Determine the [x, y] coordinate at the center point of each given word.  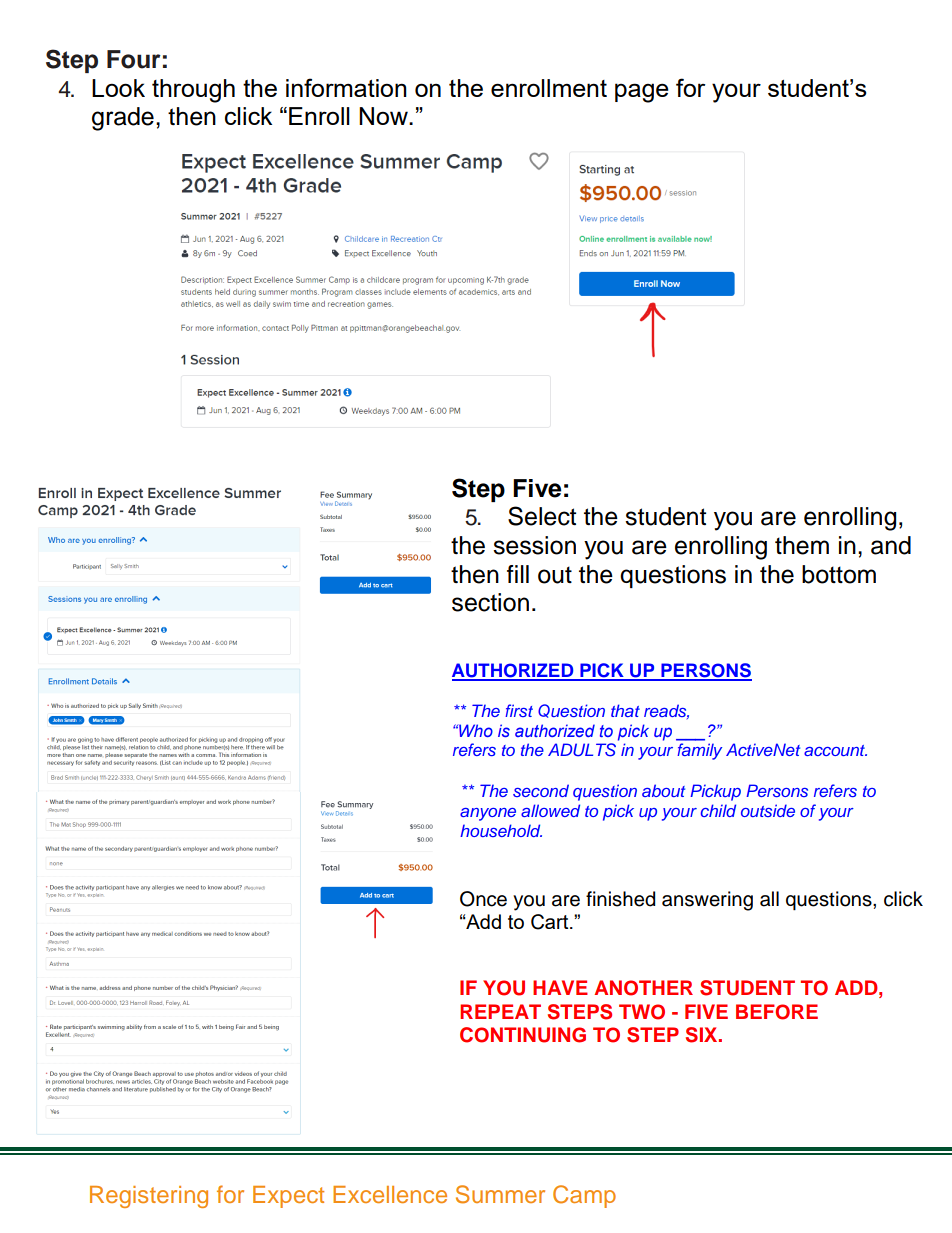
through [193, 91]
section [490, 602]
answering [707, 901]
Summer [500, 1194]
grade [123, 119]
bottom [839, 574]
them [802, 545]
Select [542, 516]
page [642, 93]
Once [483, 899]
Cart [551, 922]
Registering [149, 1197]
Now [384, 116]
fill [518, 574]
